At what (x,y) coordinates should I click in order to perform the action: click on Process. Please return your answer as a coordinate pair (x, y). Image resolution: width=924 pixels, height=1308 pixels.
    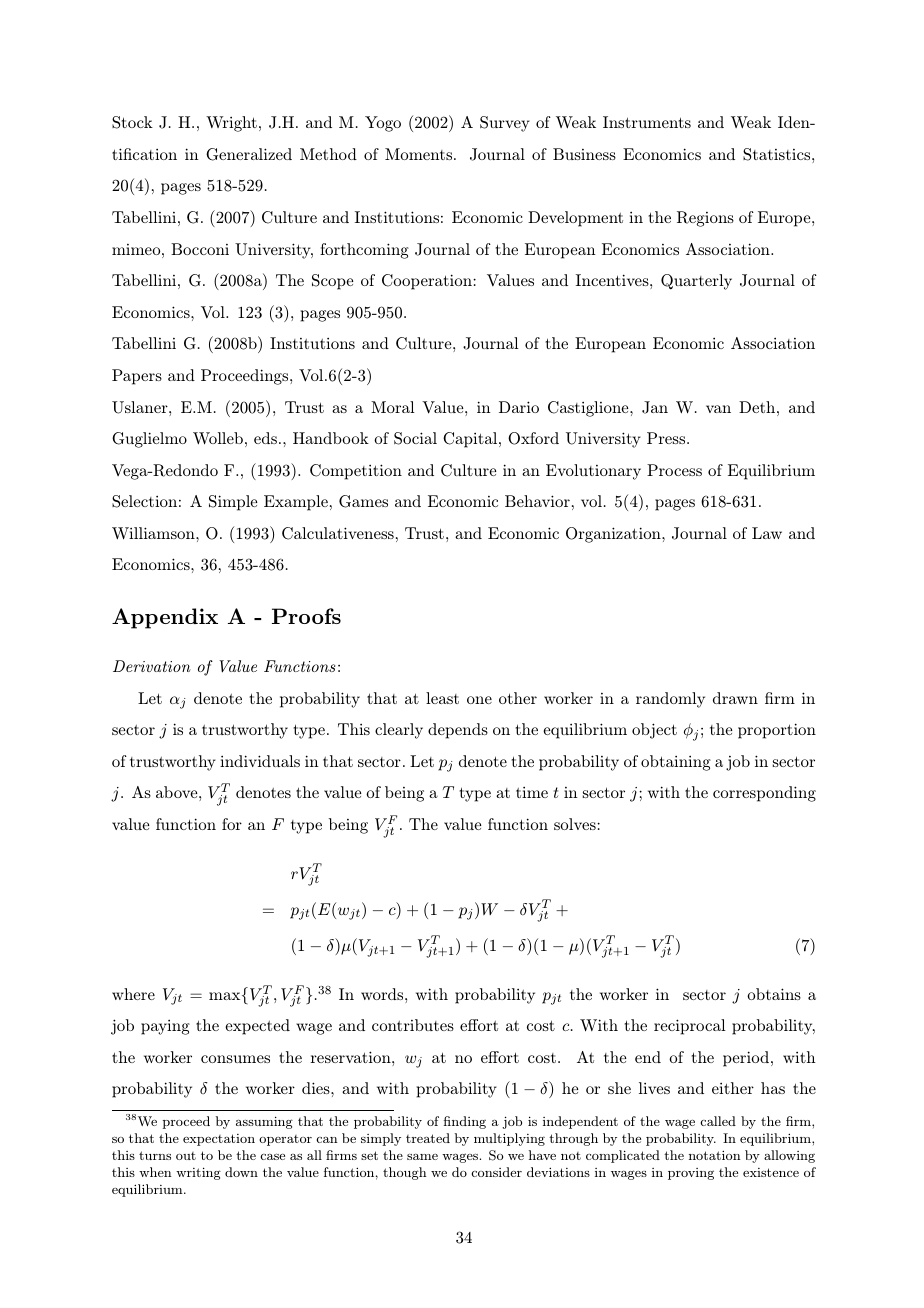
    Looking at the image, I should click on (674, 470).
